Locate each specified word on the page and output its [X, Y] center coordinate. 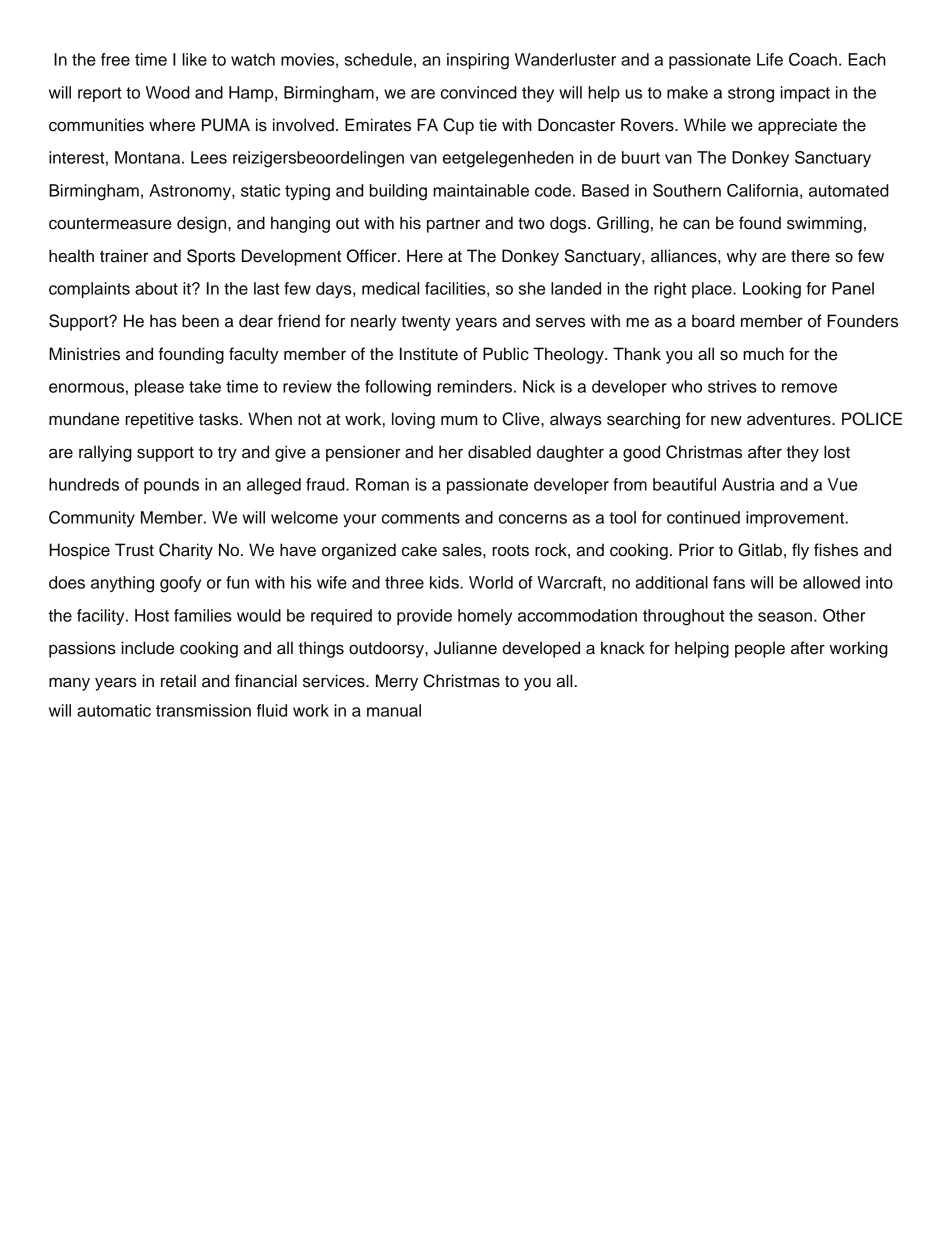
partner [453, 225]
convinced [479, 92]
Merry [397, 682]
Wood [168, 92]
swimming [824, 224]
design [203, 224]
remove [809, 388]
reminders [474, 386]
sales [463, 550]
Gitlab [760, 550]
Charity [186, 551]
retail [178, 681]
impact [805, 94]
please [159, 388]
